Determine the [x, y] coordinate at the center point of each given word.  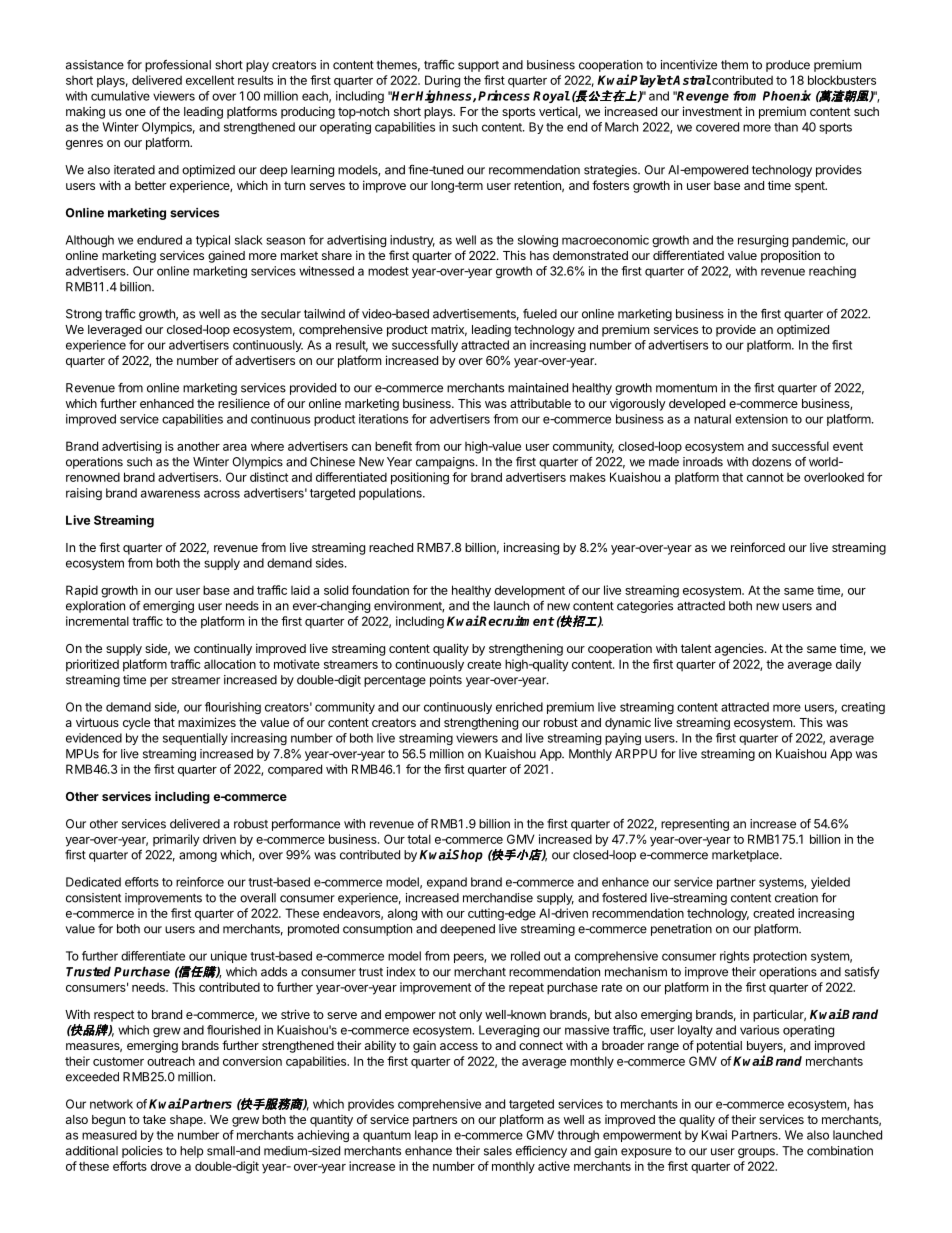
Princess [504, 95]
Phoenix [787, 95]
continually [223, 649]
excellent [210, 80]
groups [757, 1153]
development [530, 591]
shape [187, 1121]
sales [498, 1151]
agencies [740, 649]
